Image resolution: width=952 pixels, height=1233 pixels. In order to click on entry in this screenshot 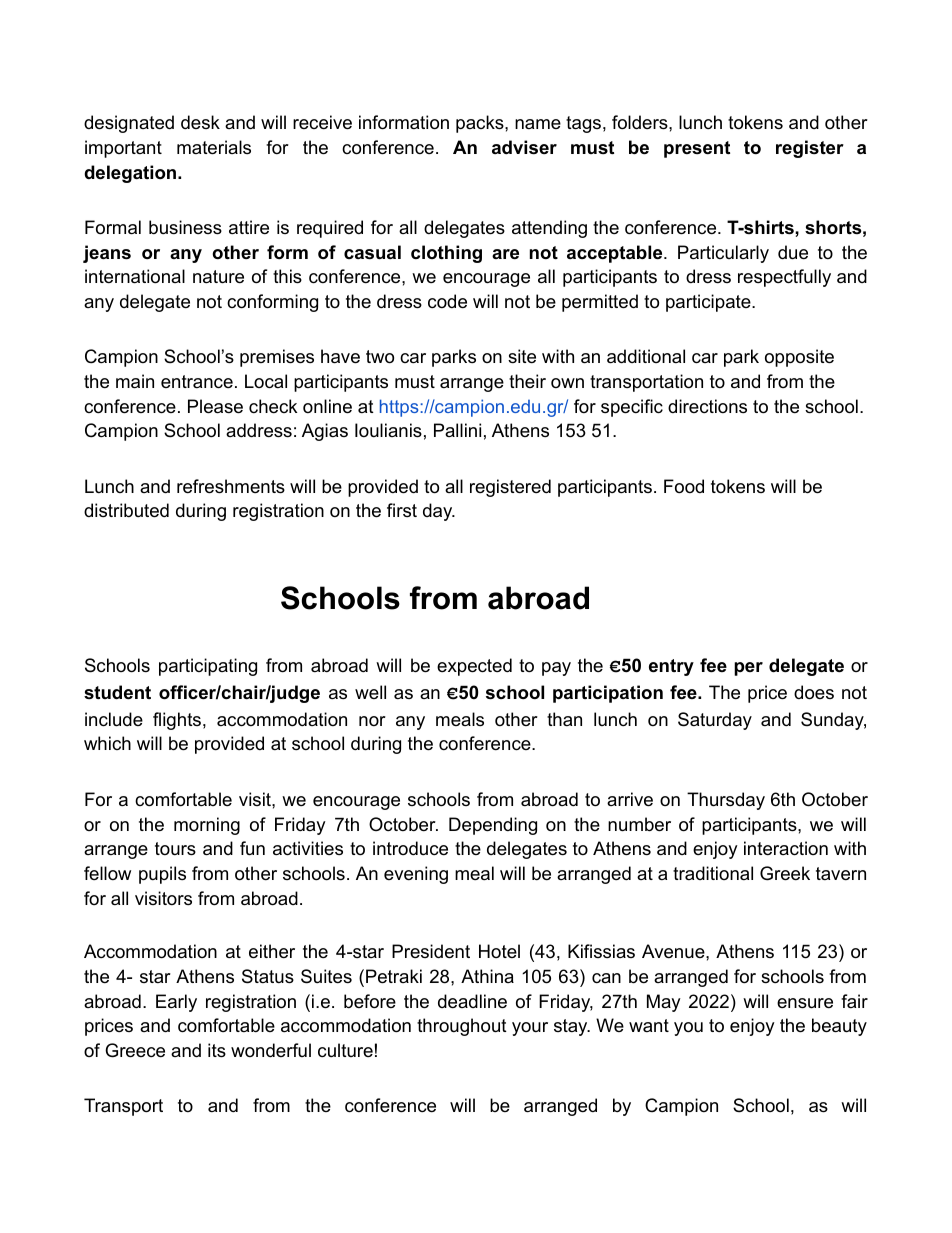, I will do `click(671, 667)`.
